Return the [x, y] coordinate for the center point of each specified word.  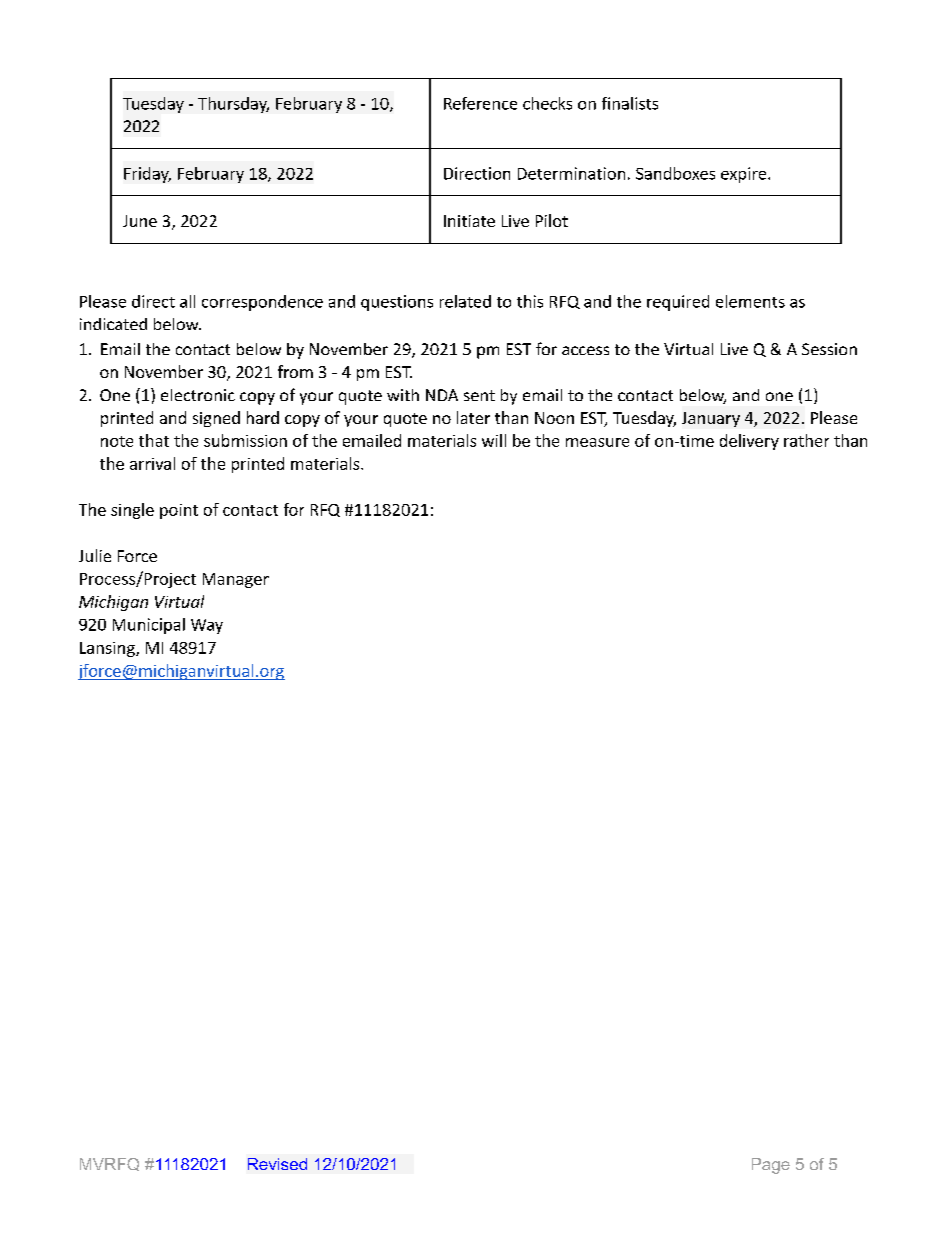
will [494, 440]
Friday [147, 175]
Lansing [108, 649]
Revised [277, 1164]
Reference [480, 103]
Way [207, 626]
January [711, 419]
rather [806, 440]
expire [745, 175]
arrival [152, 463]
